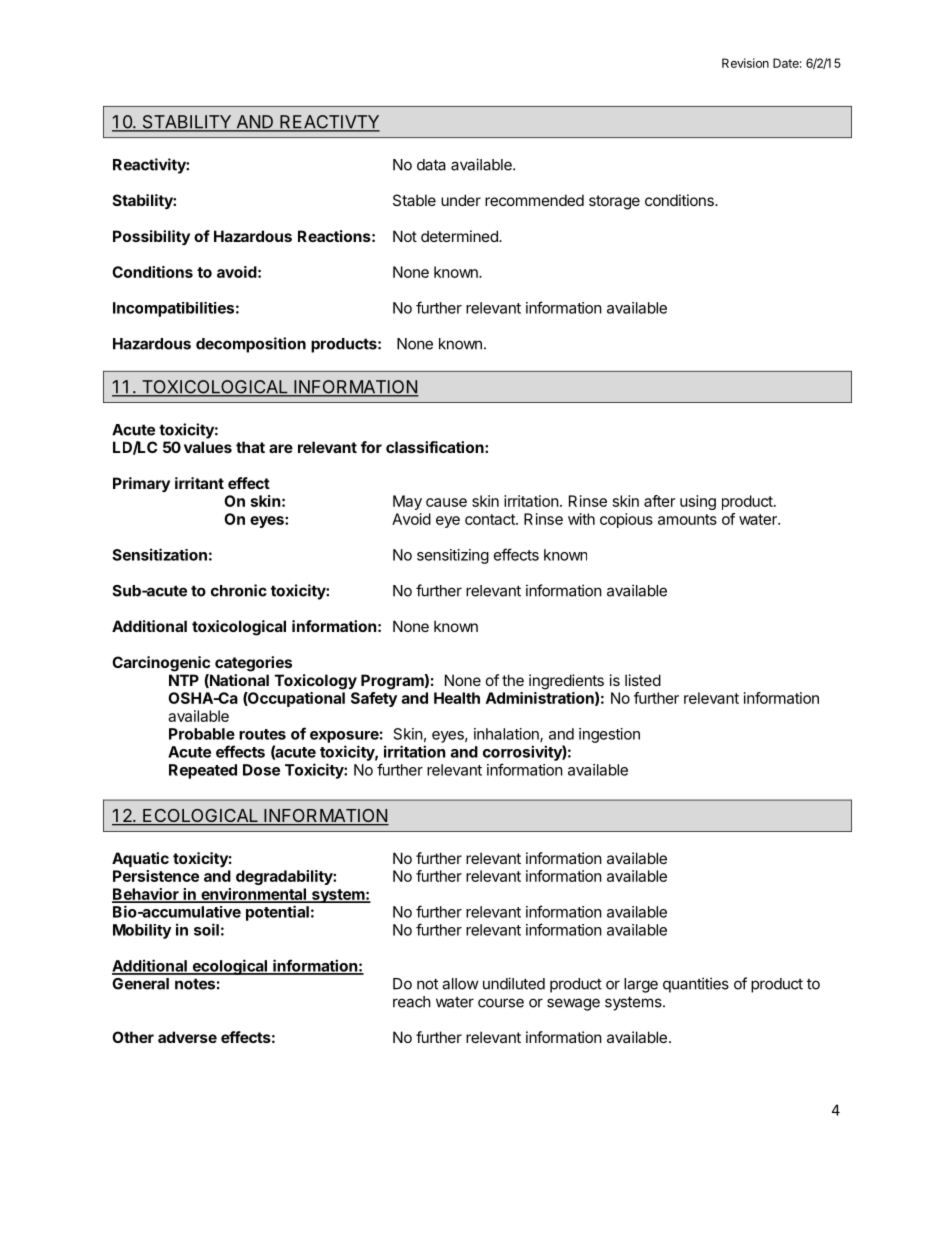  I want to click on Health, so click(457, 698).
